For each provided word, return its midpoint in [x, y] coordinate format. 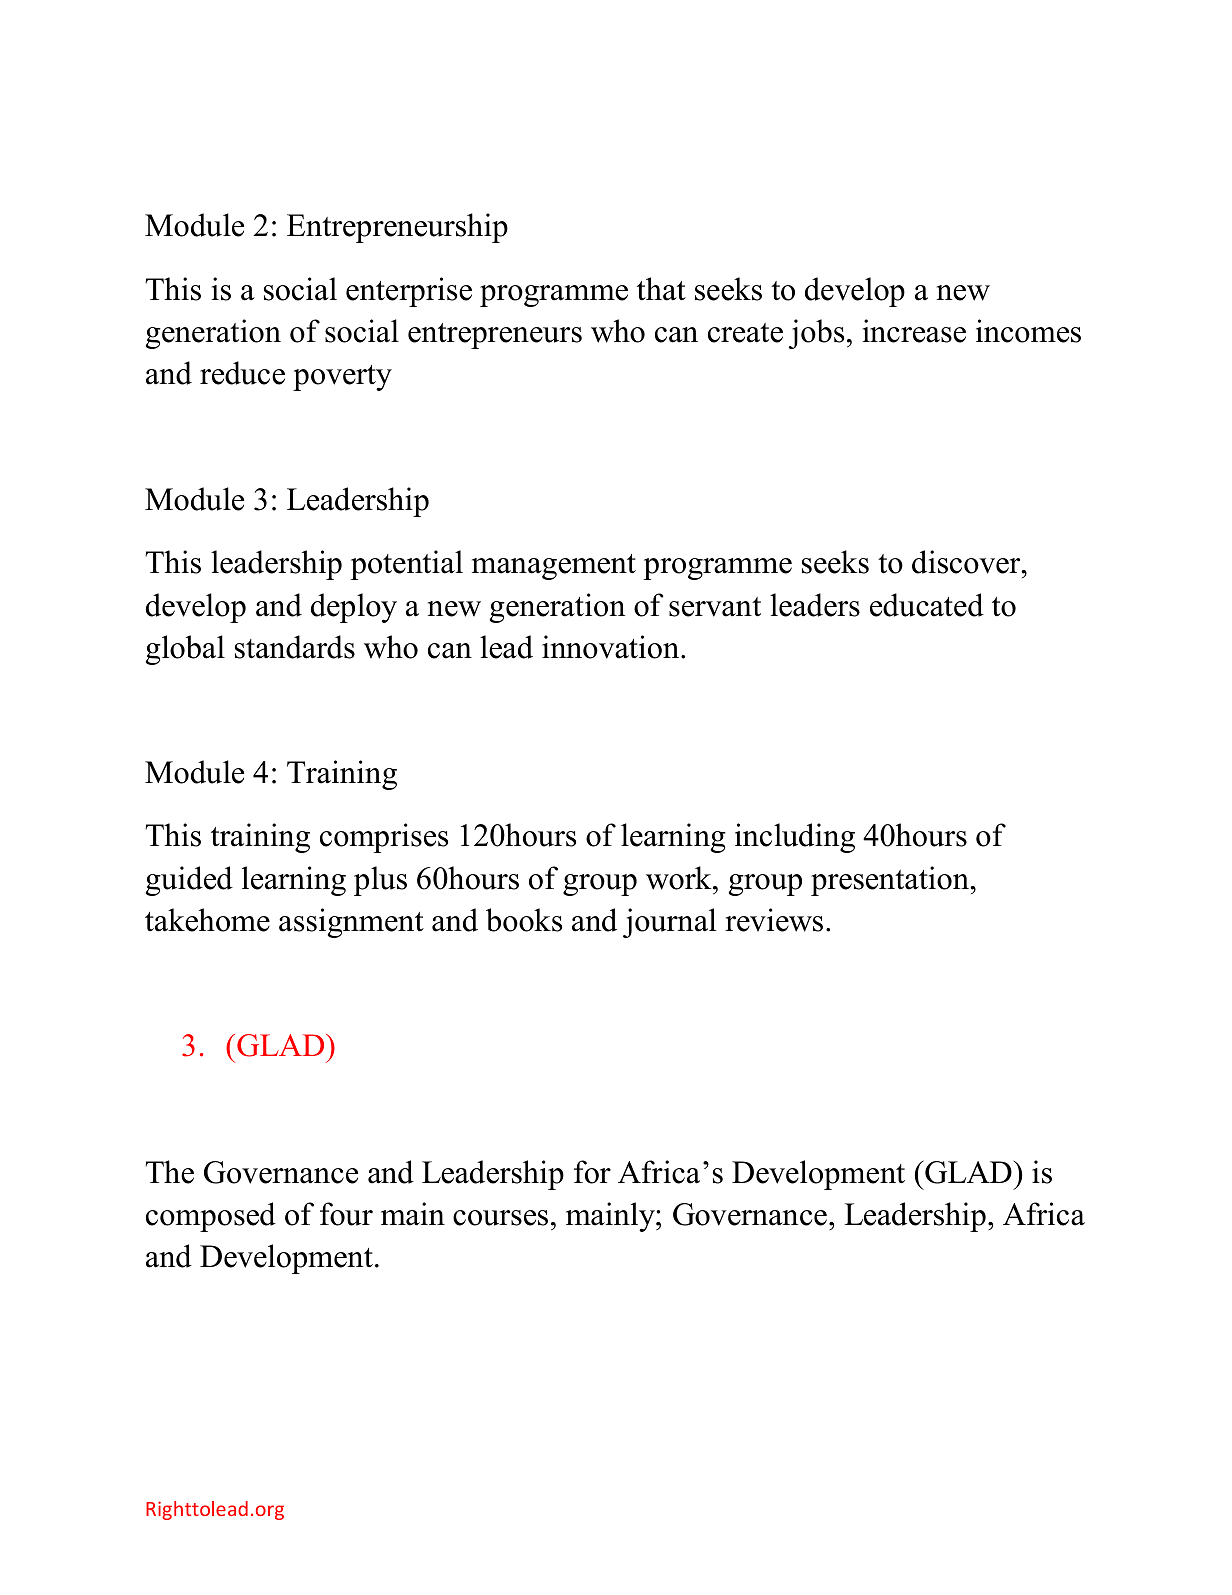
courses [500, 1218]
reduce [242, 373]
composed [211, 1217]
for [592, 1172]
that [661, 289]
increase [914, 331]
